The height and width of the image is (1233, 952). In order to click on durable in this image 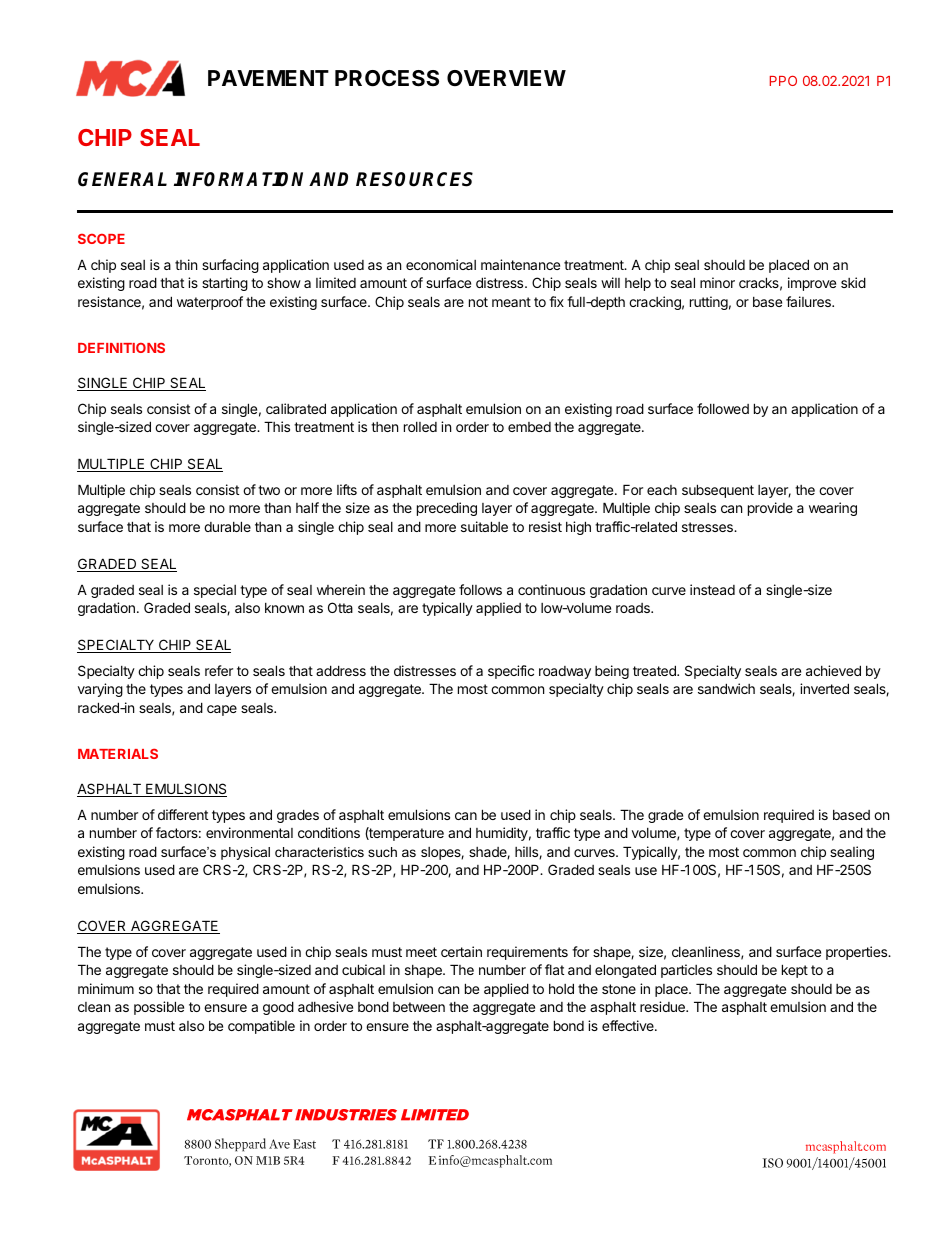, I will do `click(227, 526)`.
